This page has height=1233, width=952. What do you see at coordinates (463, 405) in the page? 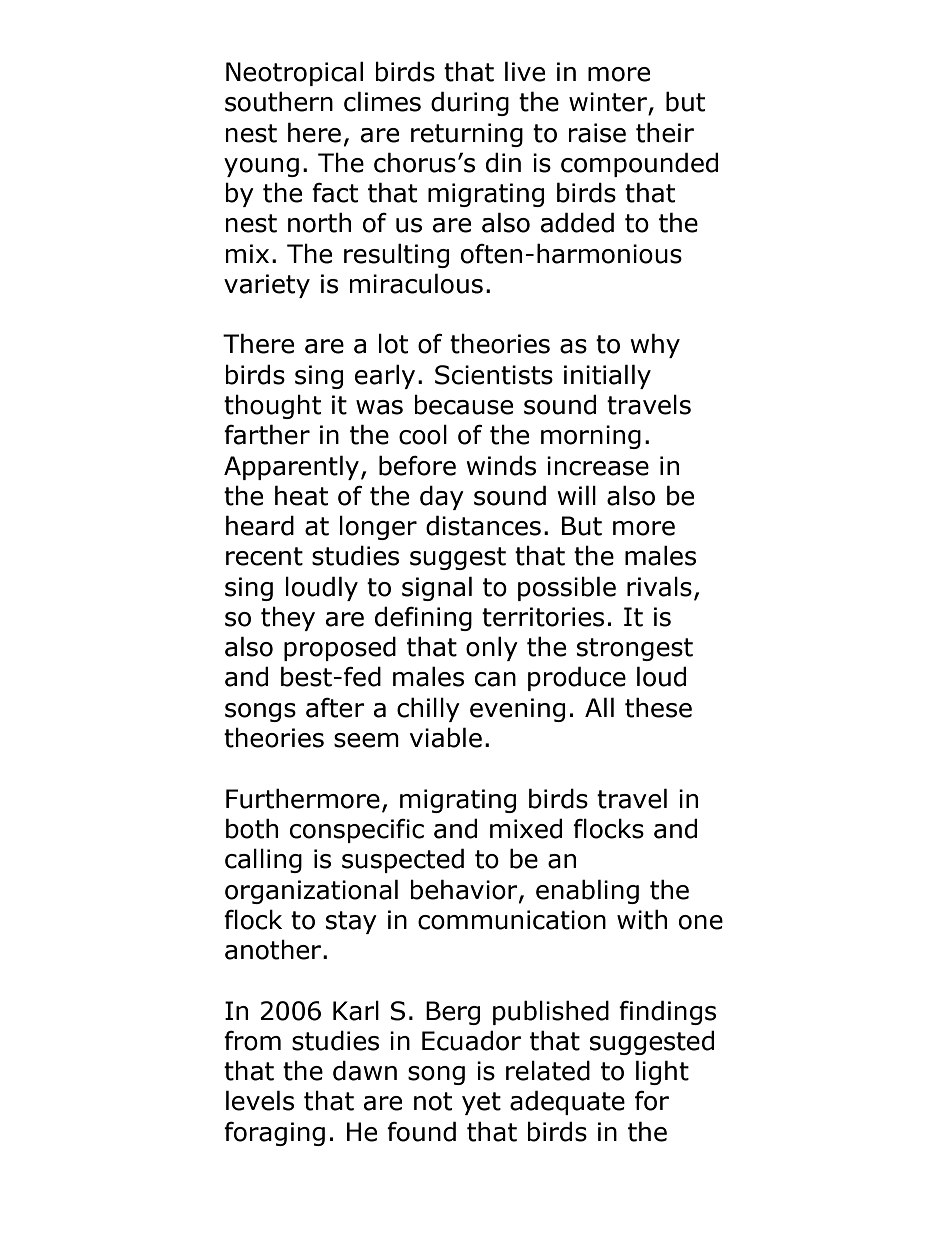
I see `because` at bounding box center [463, 405].
